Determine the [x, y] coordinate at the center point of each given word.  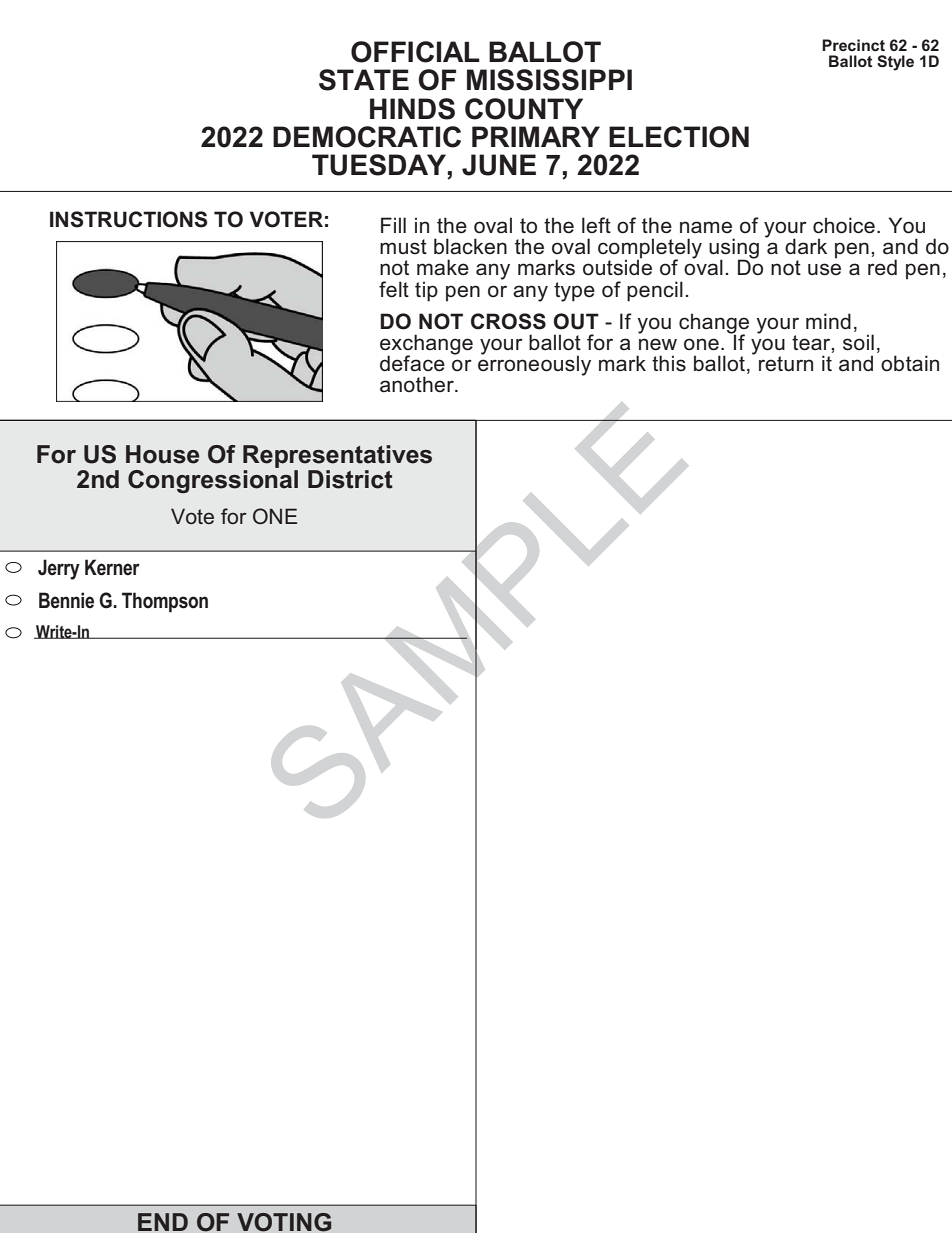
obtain [910, 363]
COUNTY [524, 109]
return [786, 364]
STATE [364, 80]
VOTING [284, 1222]
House [162, 454]
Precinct [853, 45]
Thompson [165, 602]
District [350, 479]
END [163, 1222]
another [418, 384]
